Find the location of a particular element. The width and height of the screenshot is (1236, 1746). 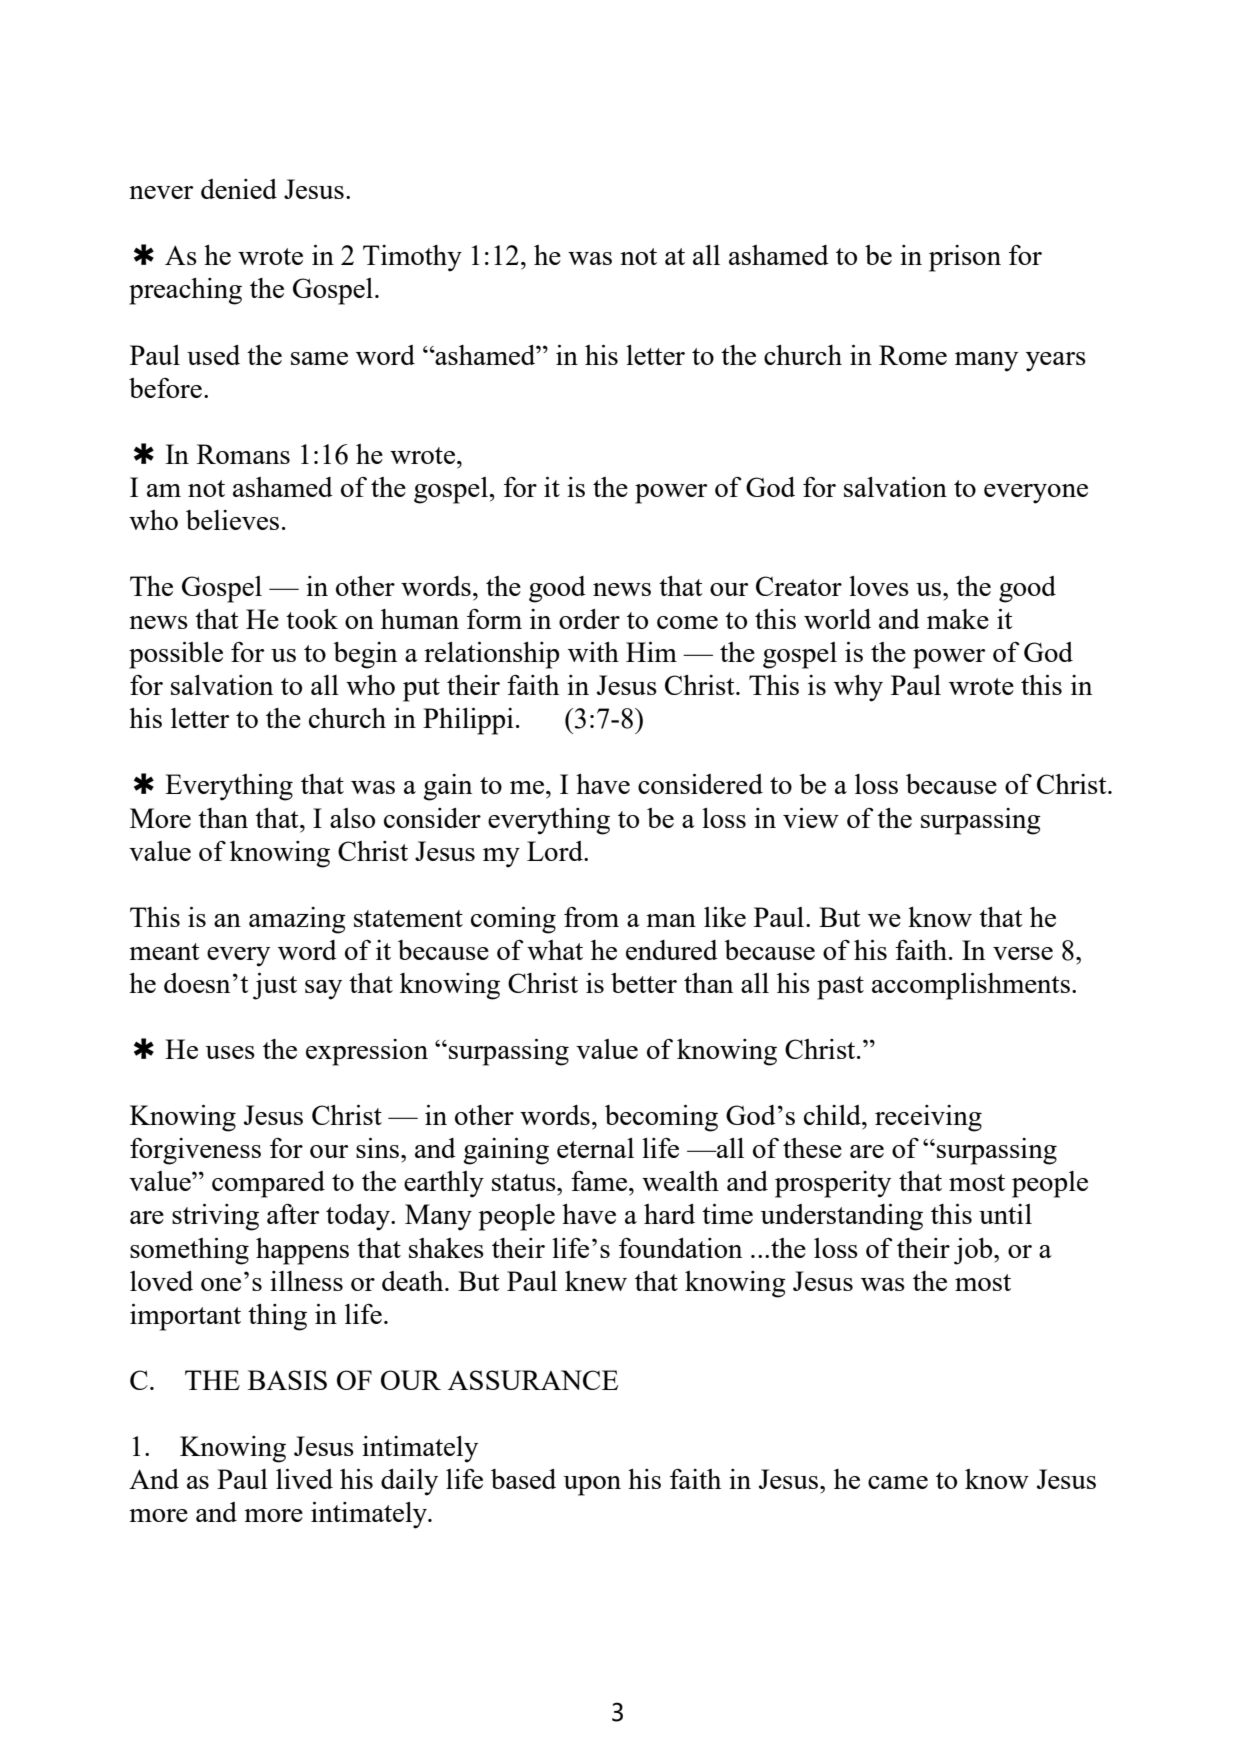

lived is located at coordinates (304, 1479).
